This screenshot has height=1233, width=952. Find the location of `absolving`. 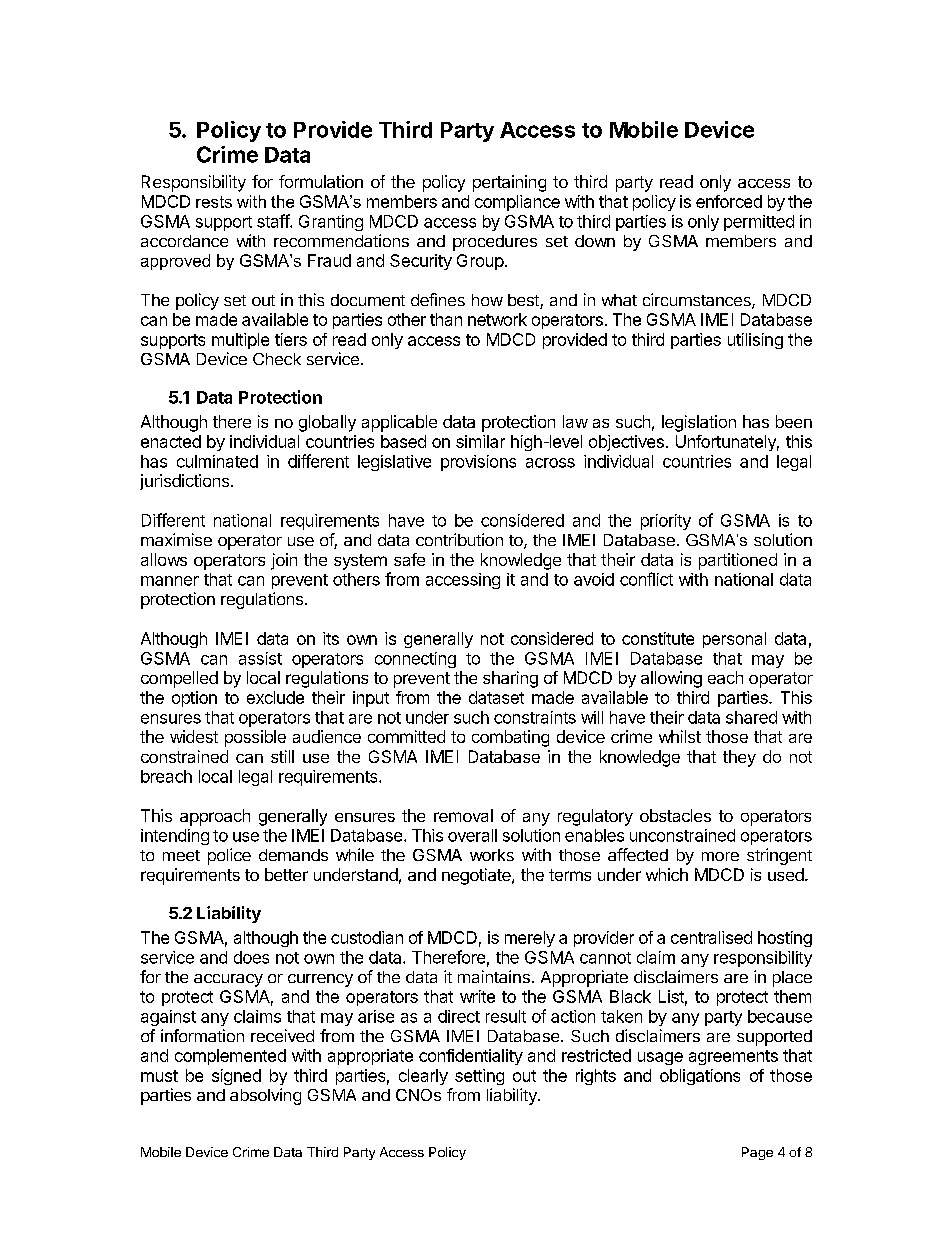

absolving is located at coordinates (265, 1096).
